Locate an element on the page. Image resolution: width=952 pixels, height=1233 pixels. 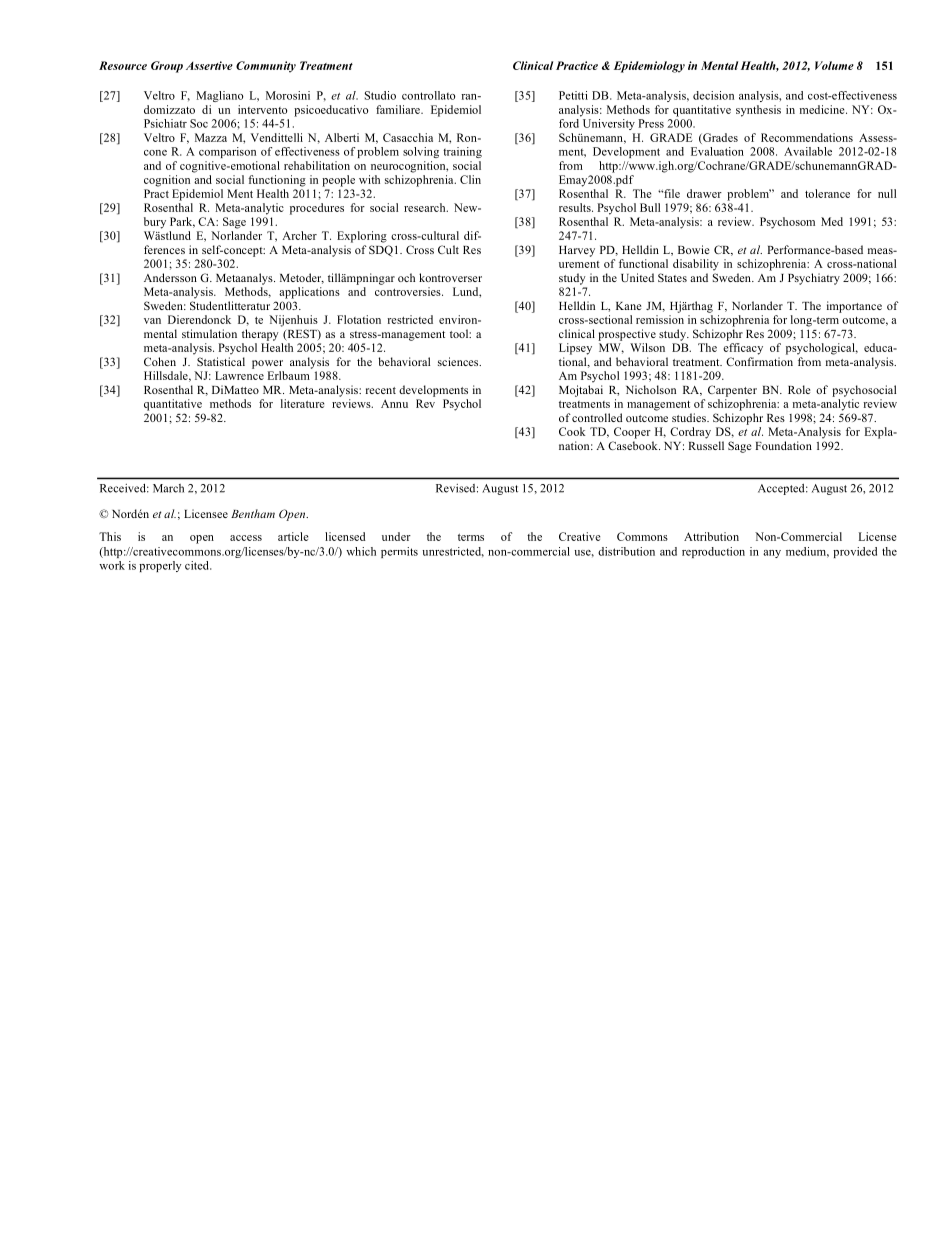
Harvey is located at coordinates (577, 251).
